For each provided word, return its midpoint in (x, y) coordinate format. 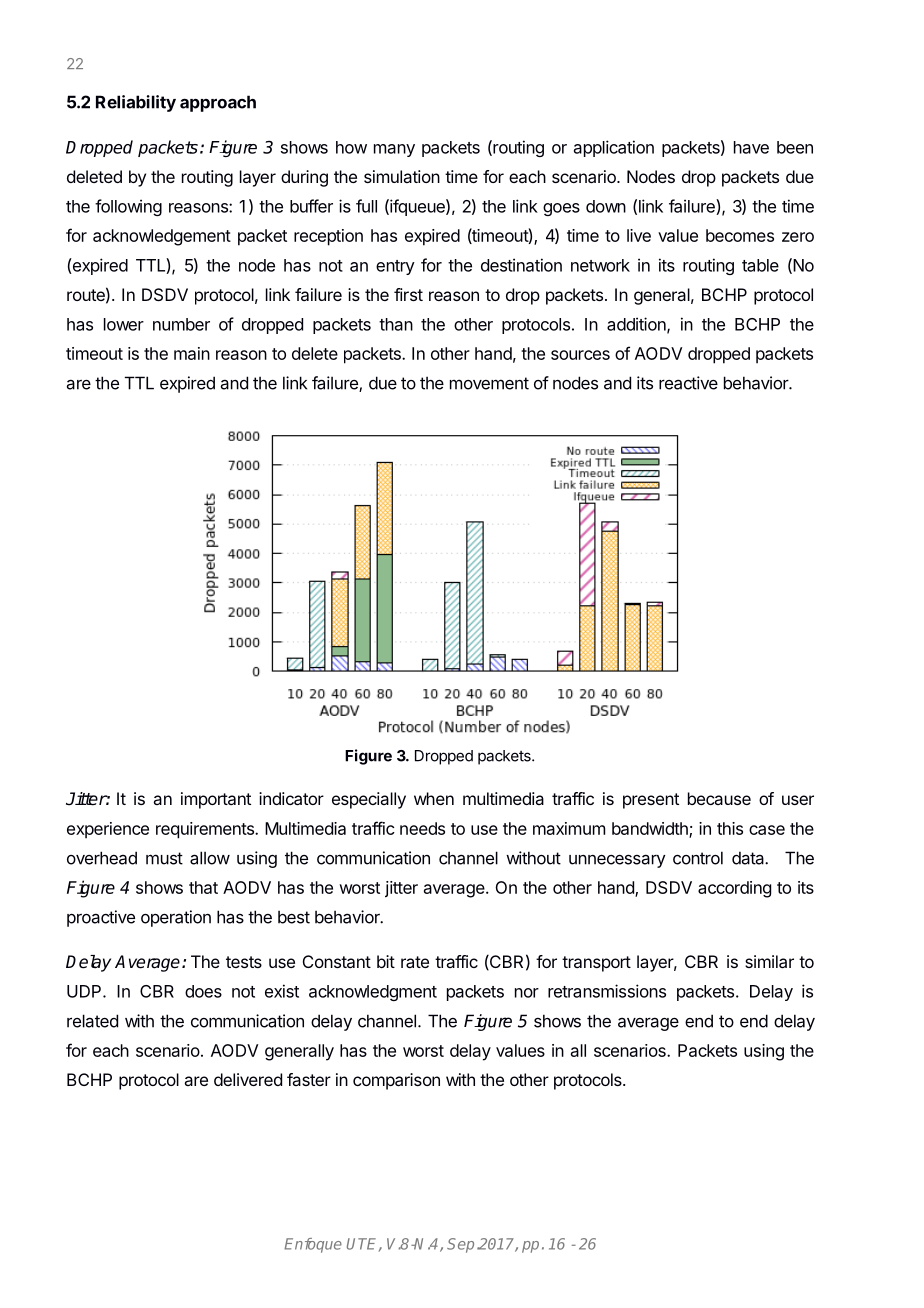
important (216, 800)
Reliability (136, 103)
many (394, 150)
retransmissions (607, 991)
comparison (396, 1081)
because (719, 798)
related (92, 1021)
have (751, 147)
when (434, 798)
